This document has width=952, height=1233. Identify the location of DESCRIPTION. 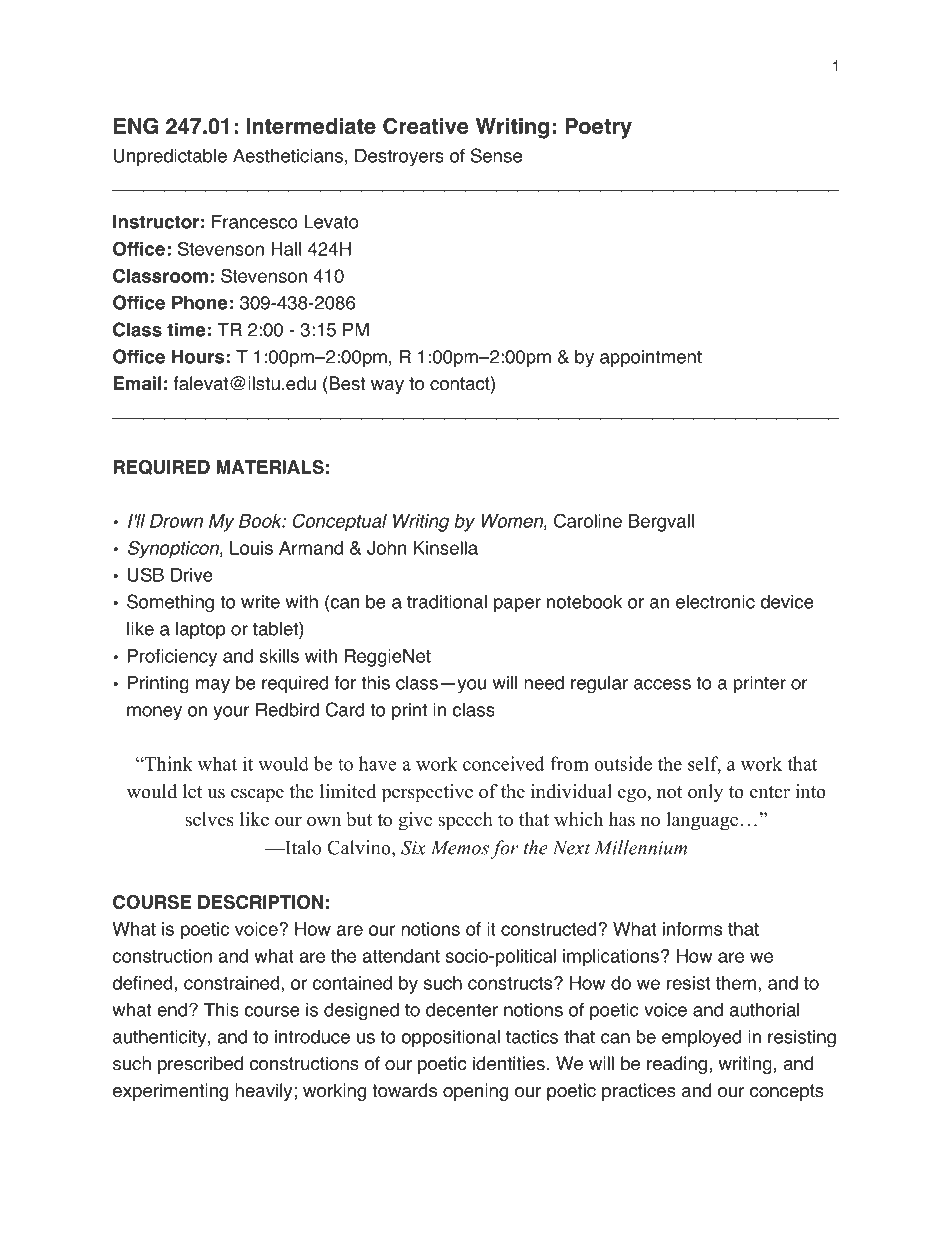
(260, 902).
